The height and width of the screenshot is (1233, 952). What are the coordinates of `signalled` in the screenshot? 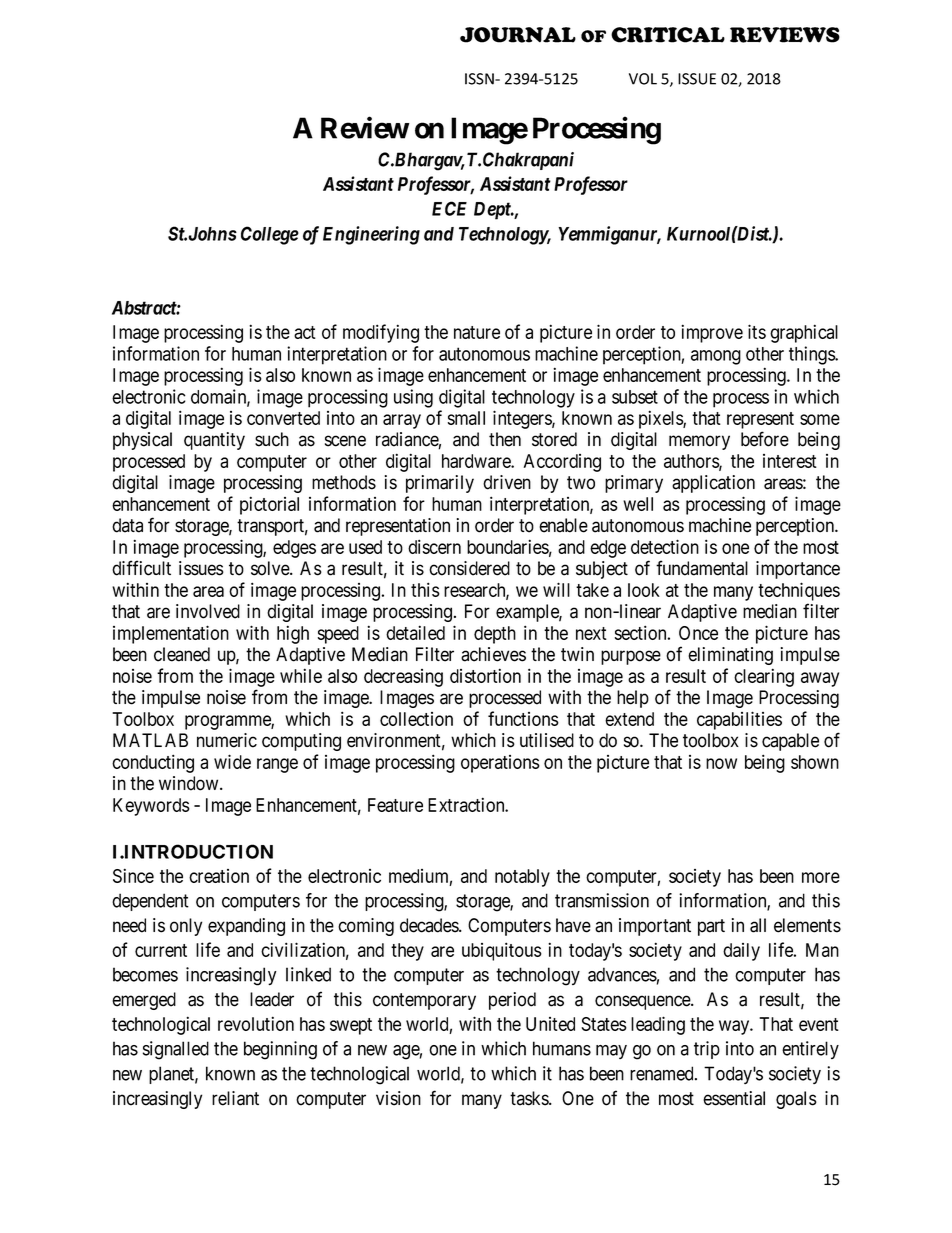 It's located at (176, 1050).
